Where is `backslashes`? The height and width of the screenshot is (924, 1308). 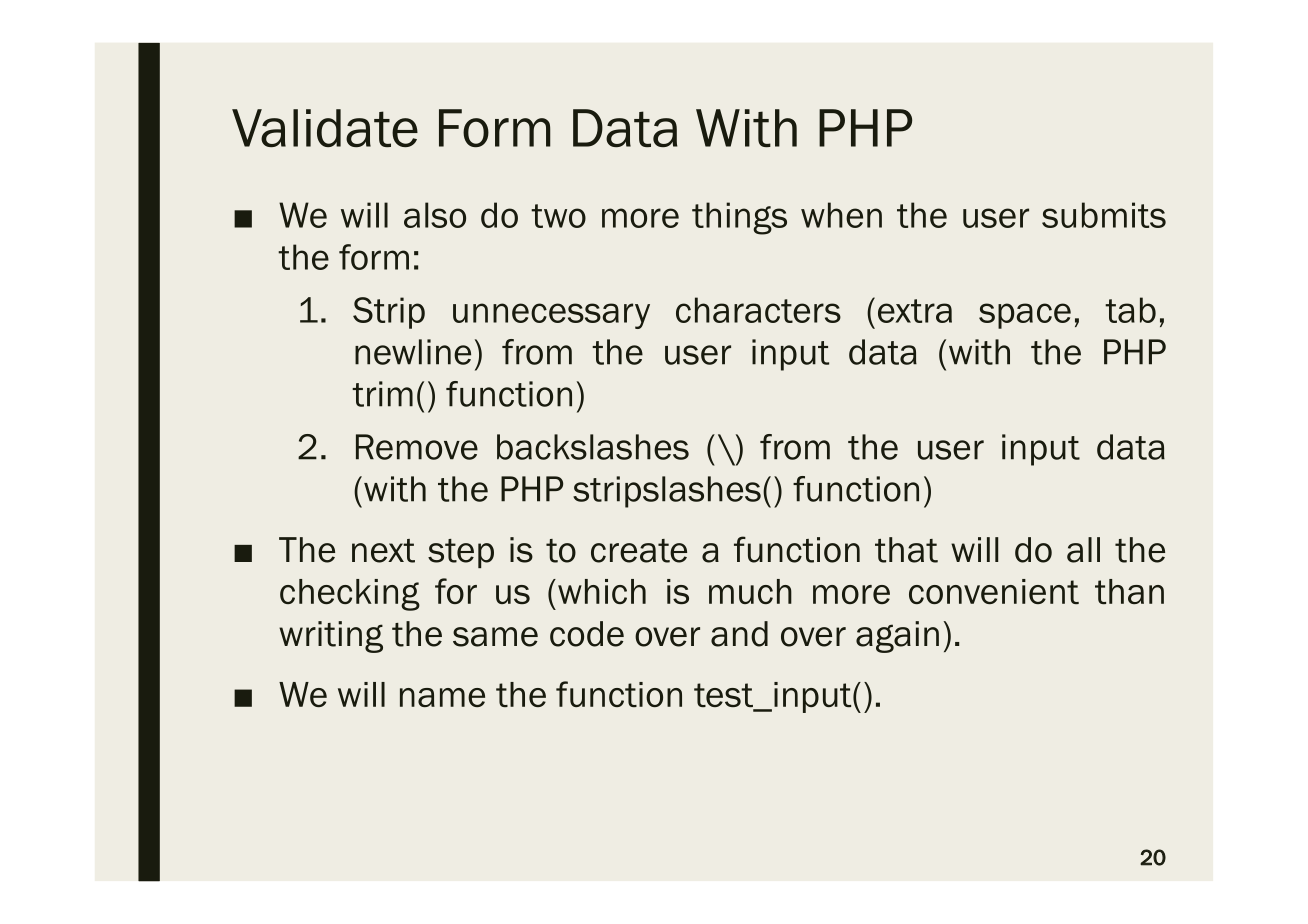 backslashes is located at coordinates (593, 447).
